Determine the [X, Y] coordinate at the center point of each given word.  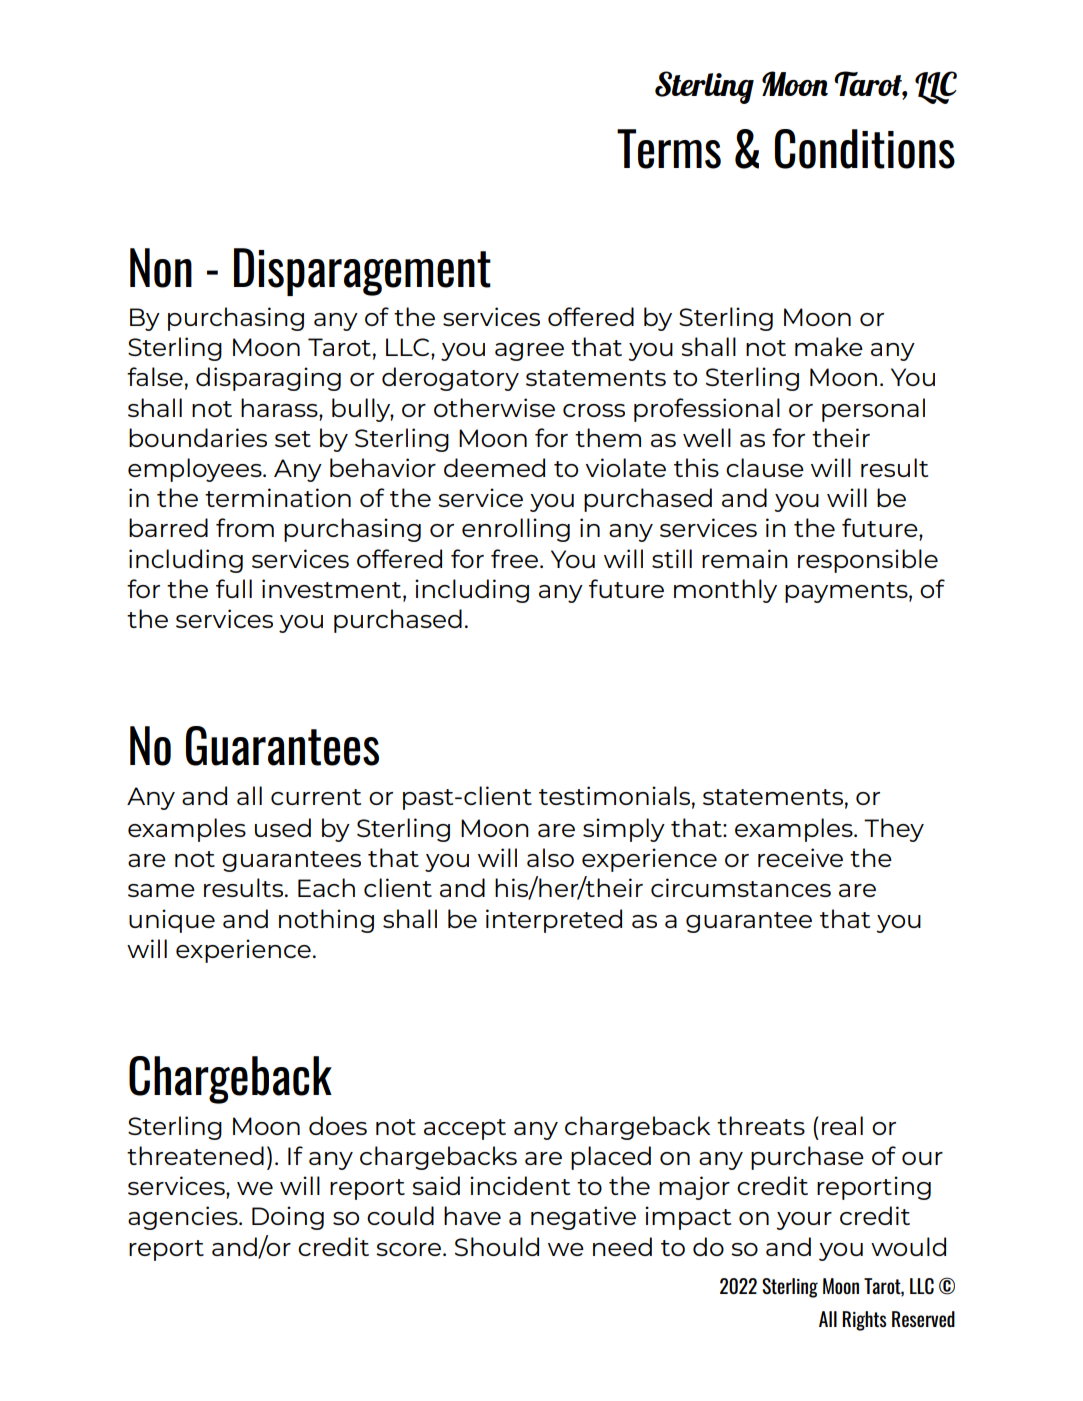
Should [497, 1246]
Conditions [865, 149]
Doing [288, 1218]
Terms [669, 149]
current [316, 797]
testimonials [614, 795]
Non [161, 268]
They [894, 830]
